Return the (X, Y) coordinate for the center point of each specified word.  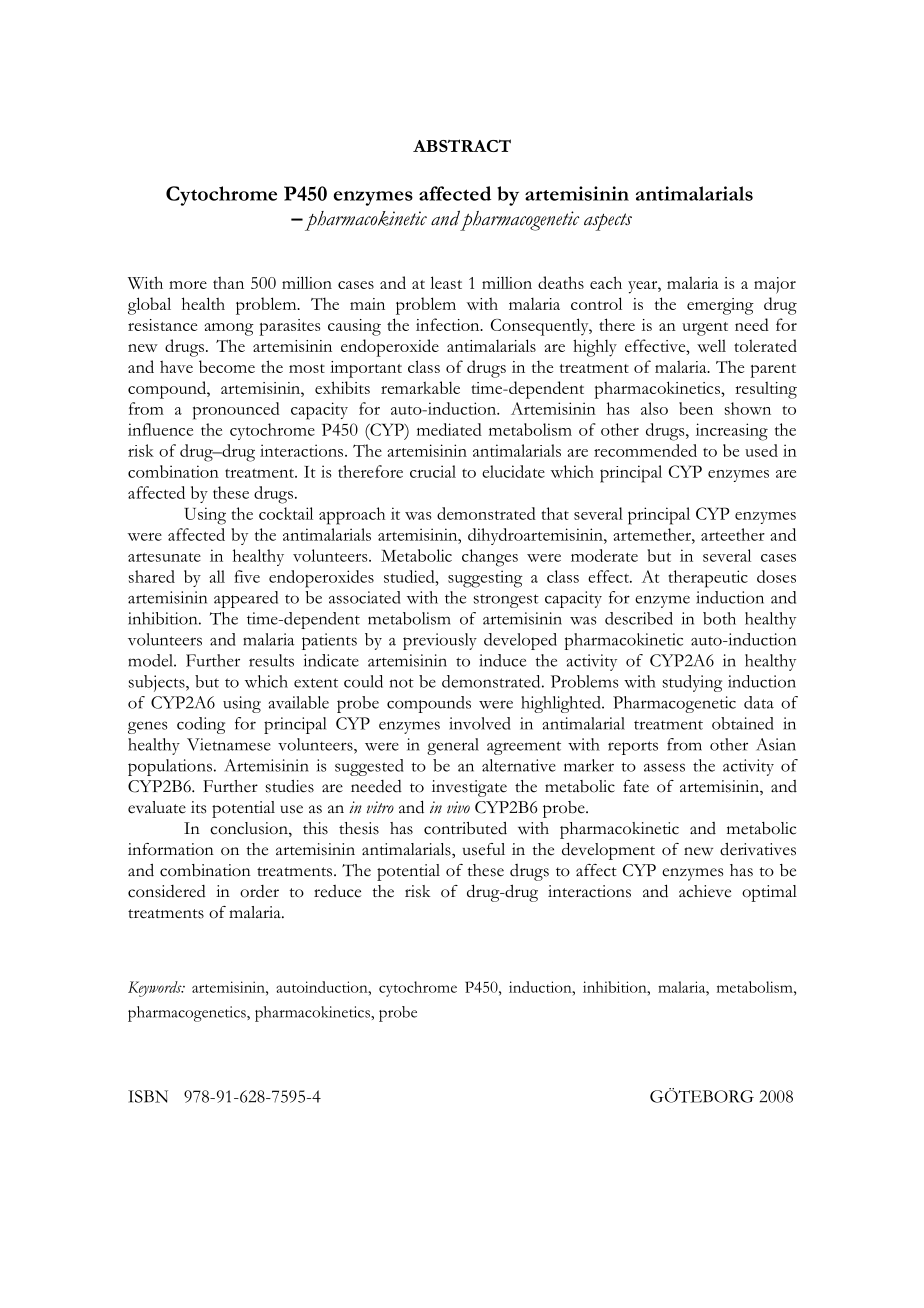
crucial (433, 471)
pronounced (236, 411)
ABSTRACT (462, 145)
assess (664, 767)
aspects (608, 222)
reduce (337, 891)
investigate (469, 788)
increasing (732, 432)
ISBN (148, 1096)
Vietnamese (229, 744)
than (228, 282)
